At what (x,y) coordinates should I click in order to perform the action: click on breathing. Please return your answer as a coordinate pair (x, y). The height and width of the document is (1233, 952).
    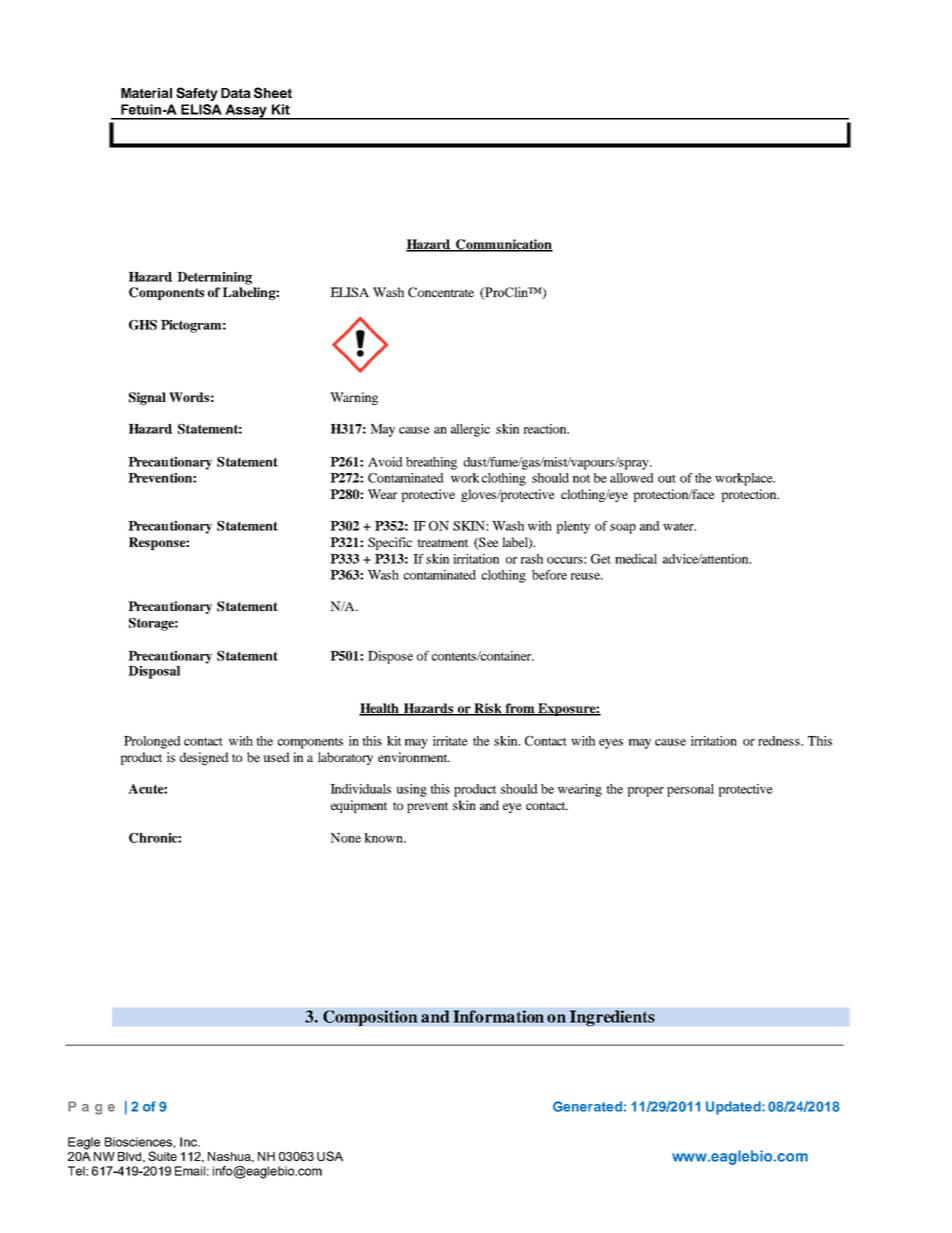
    Looking at the image, I should click on (431, 463).
